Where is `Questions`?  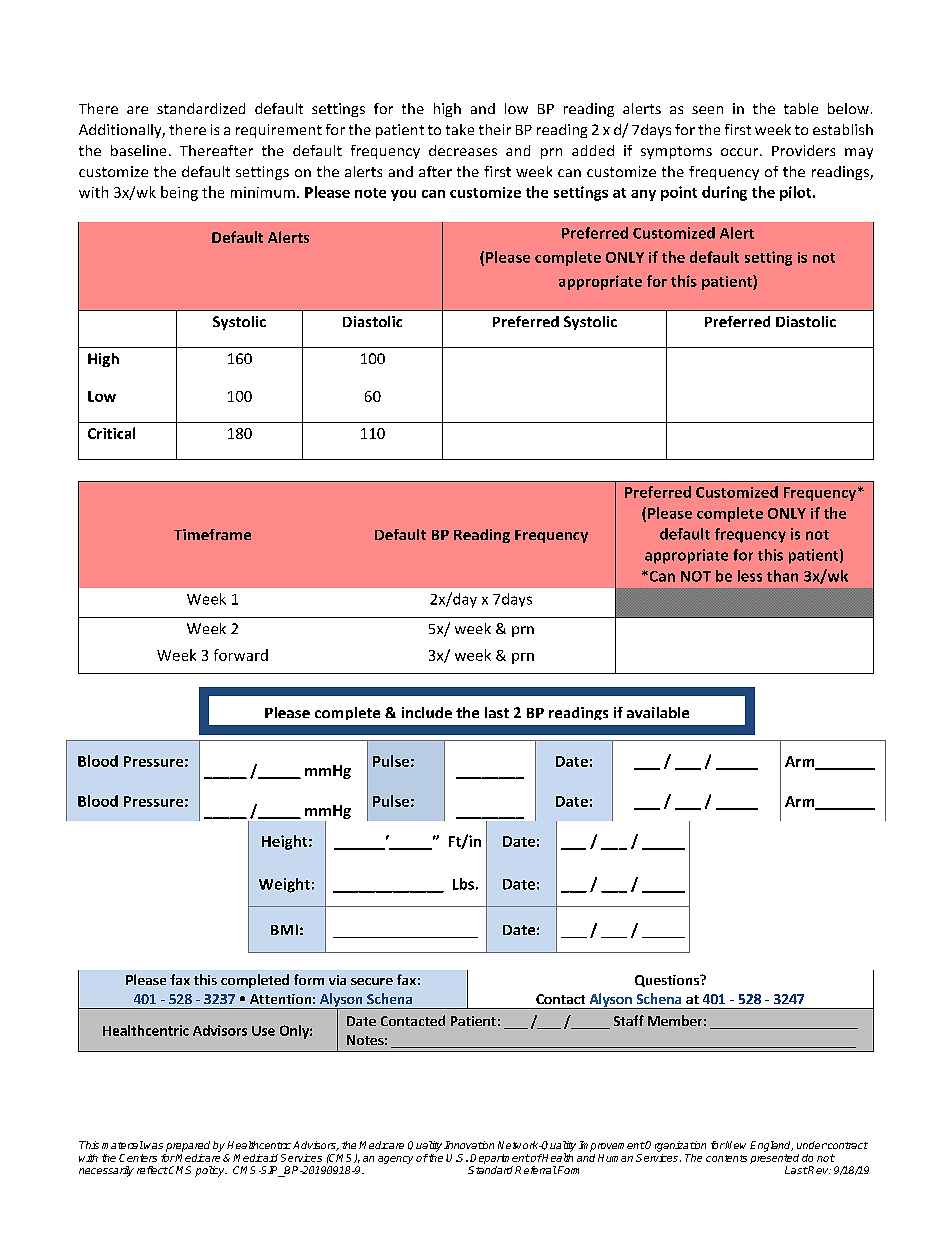
Questions is located at coordinates (668, 981).
